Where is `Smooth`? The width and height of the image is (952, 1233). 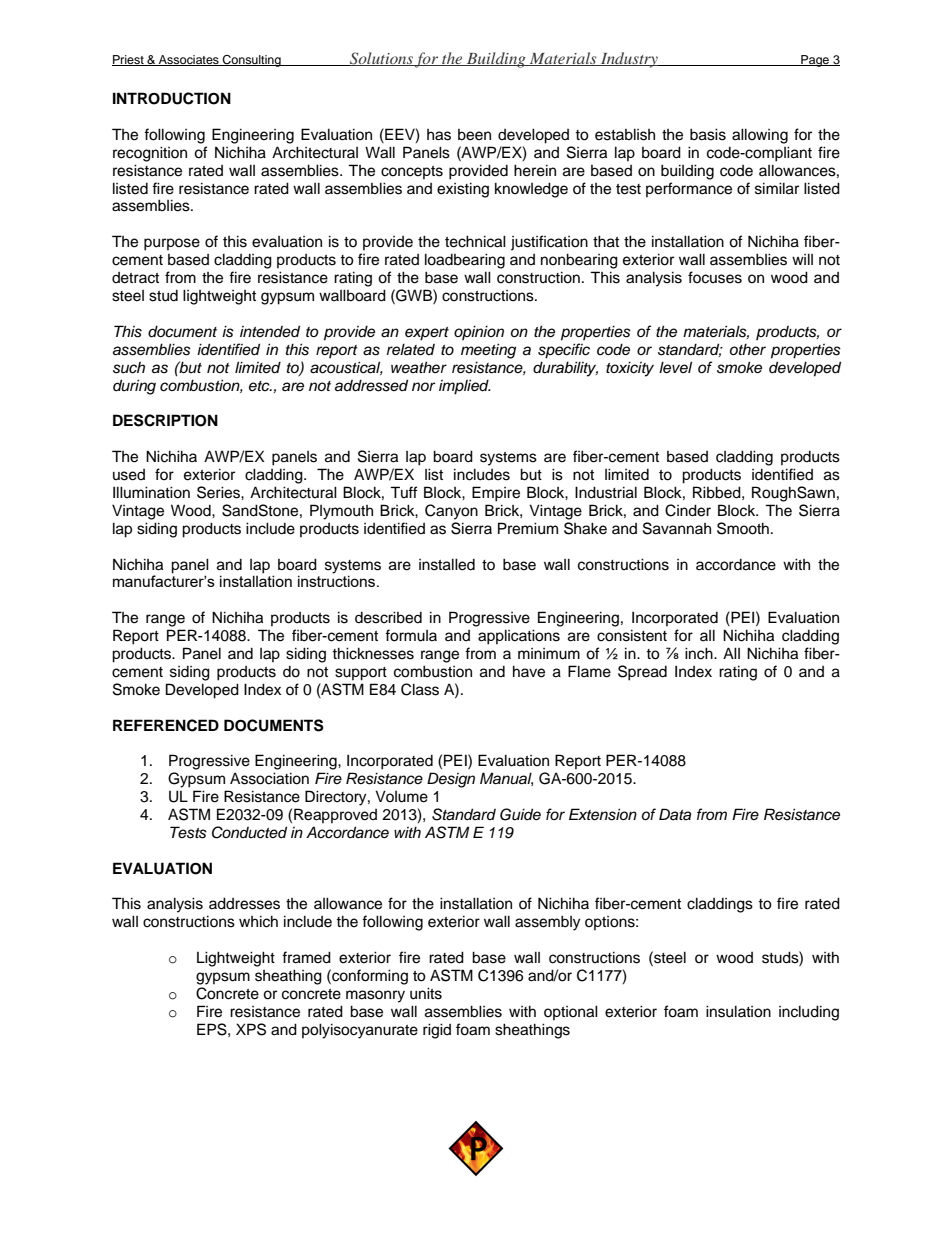 Smooth is located at coordinates (743, 528).
